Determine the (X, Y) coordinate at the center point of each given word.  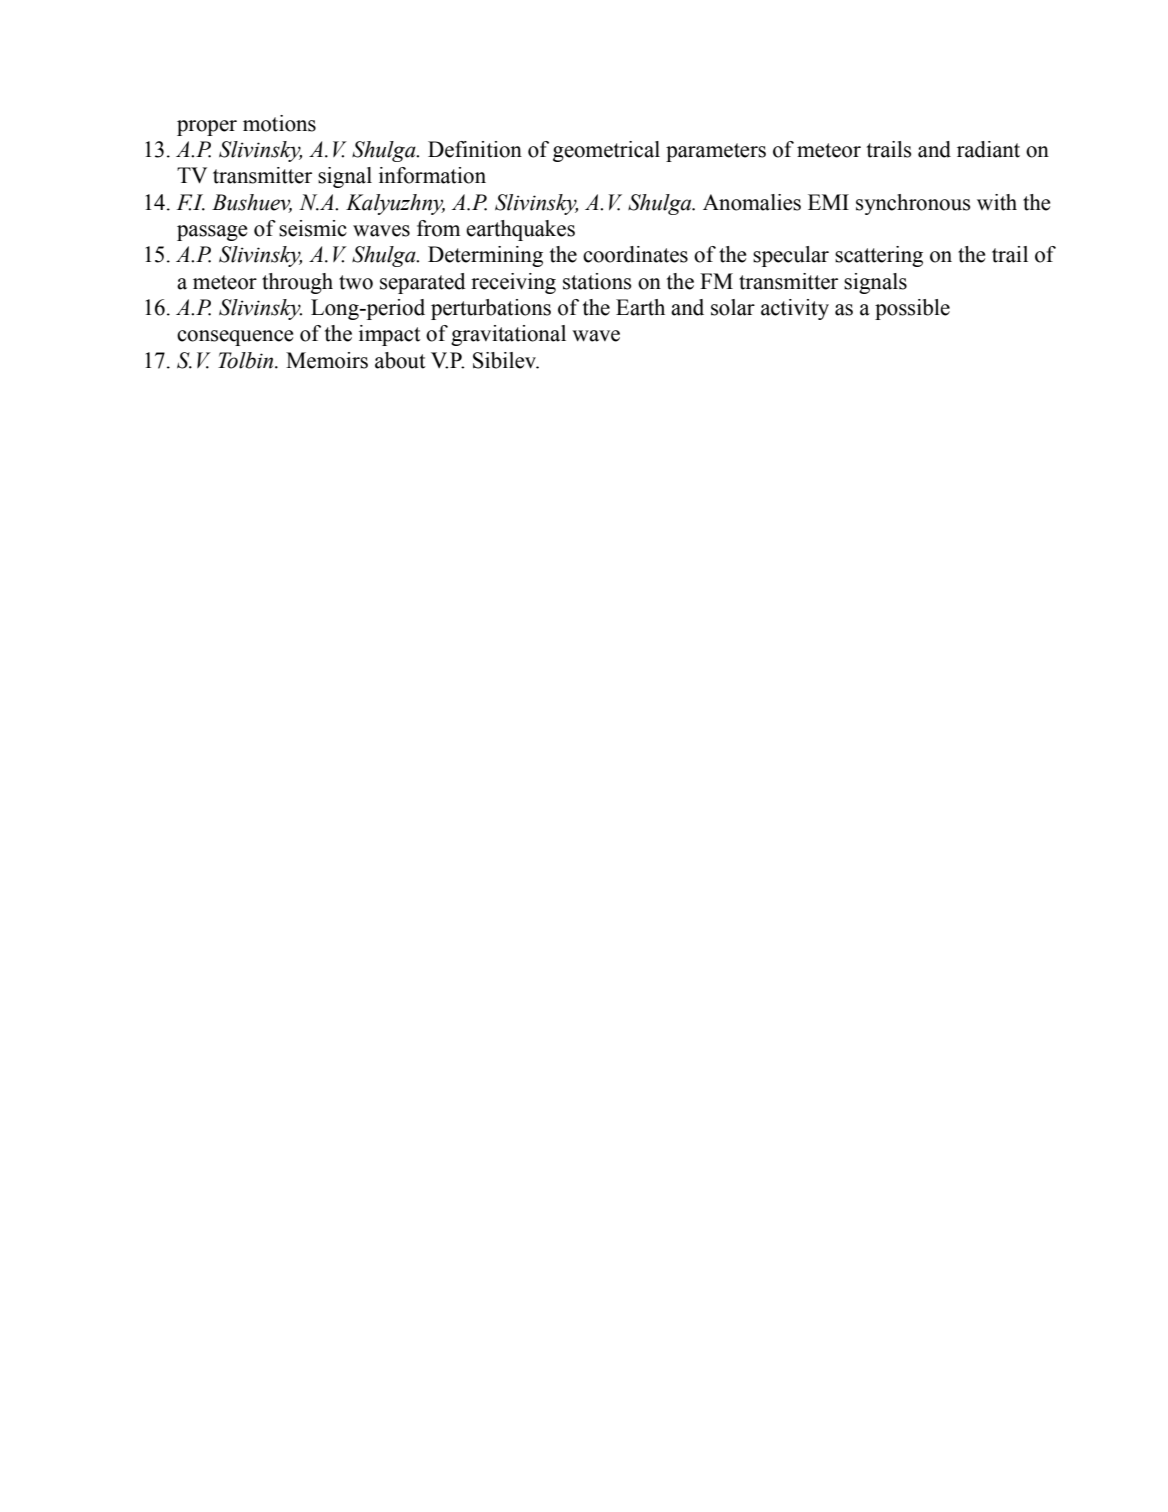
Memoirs (327, 360)
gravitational (508, 335)
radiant (988, 149)
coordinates (635, 254)
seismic (313, 228)
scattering (879, 256)
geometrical (606, 151)
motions (279, 123)
